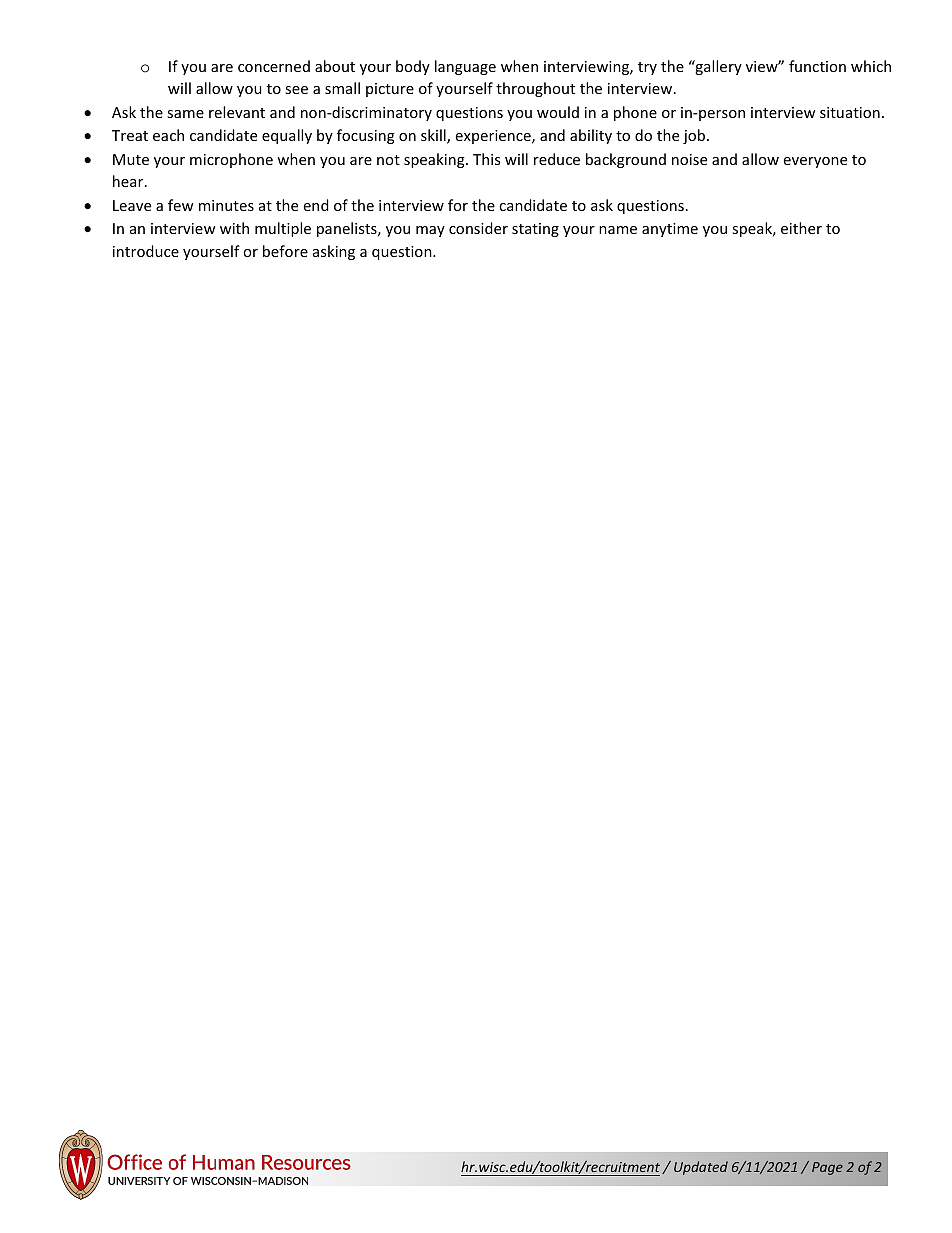  I want to click on Page, so click(827, 1168).
